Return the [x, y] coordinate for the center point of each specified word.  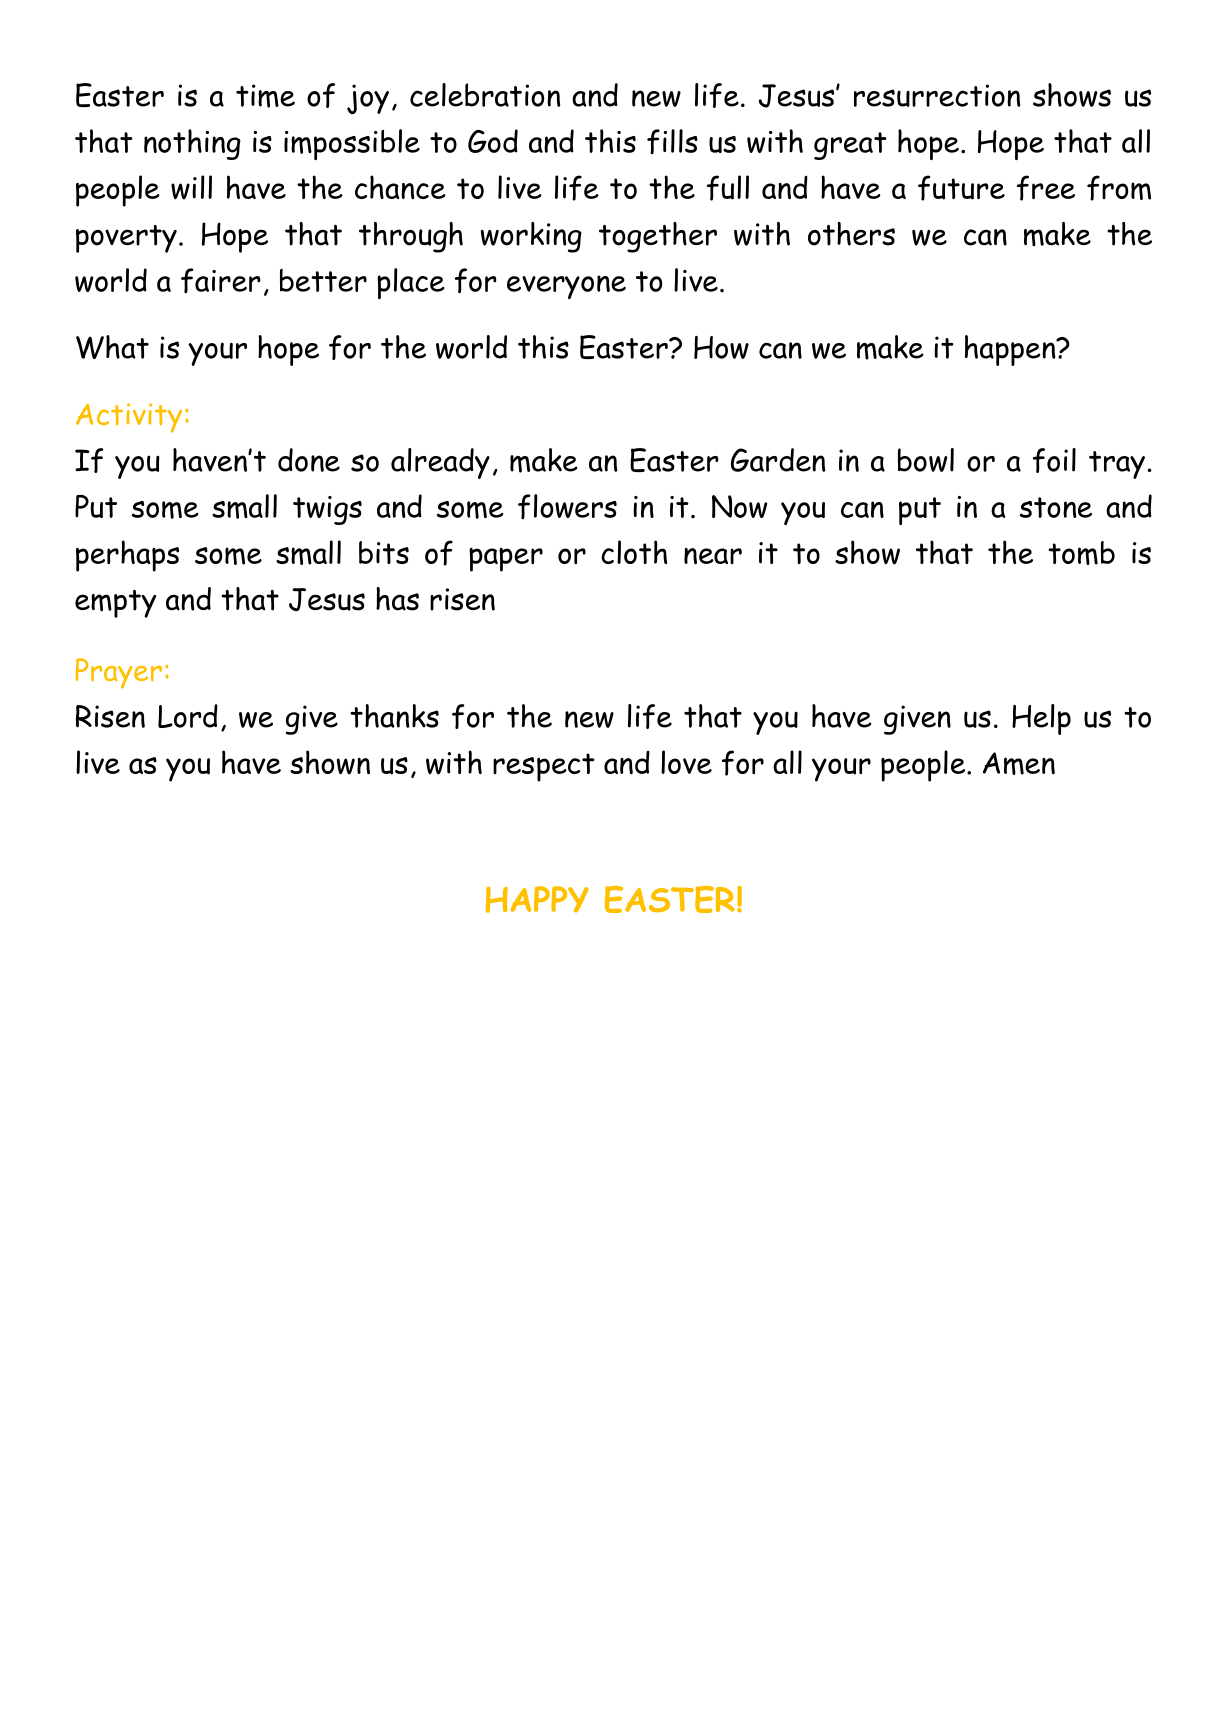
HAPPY [537, 899]
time [265, 96]
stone [1056, 507]
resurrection [937, 95]
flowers [567, 506]
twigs [327, 510]
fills [672, 141]
